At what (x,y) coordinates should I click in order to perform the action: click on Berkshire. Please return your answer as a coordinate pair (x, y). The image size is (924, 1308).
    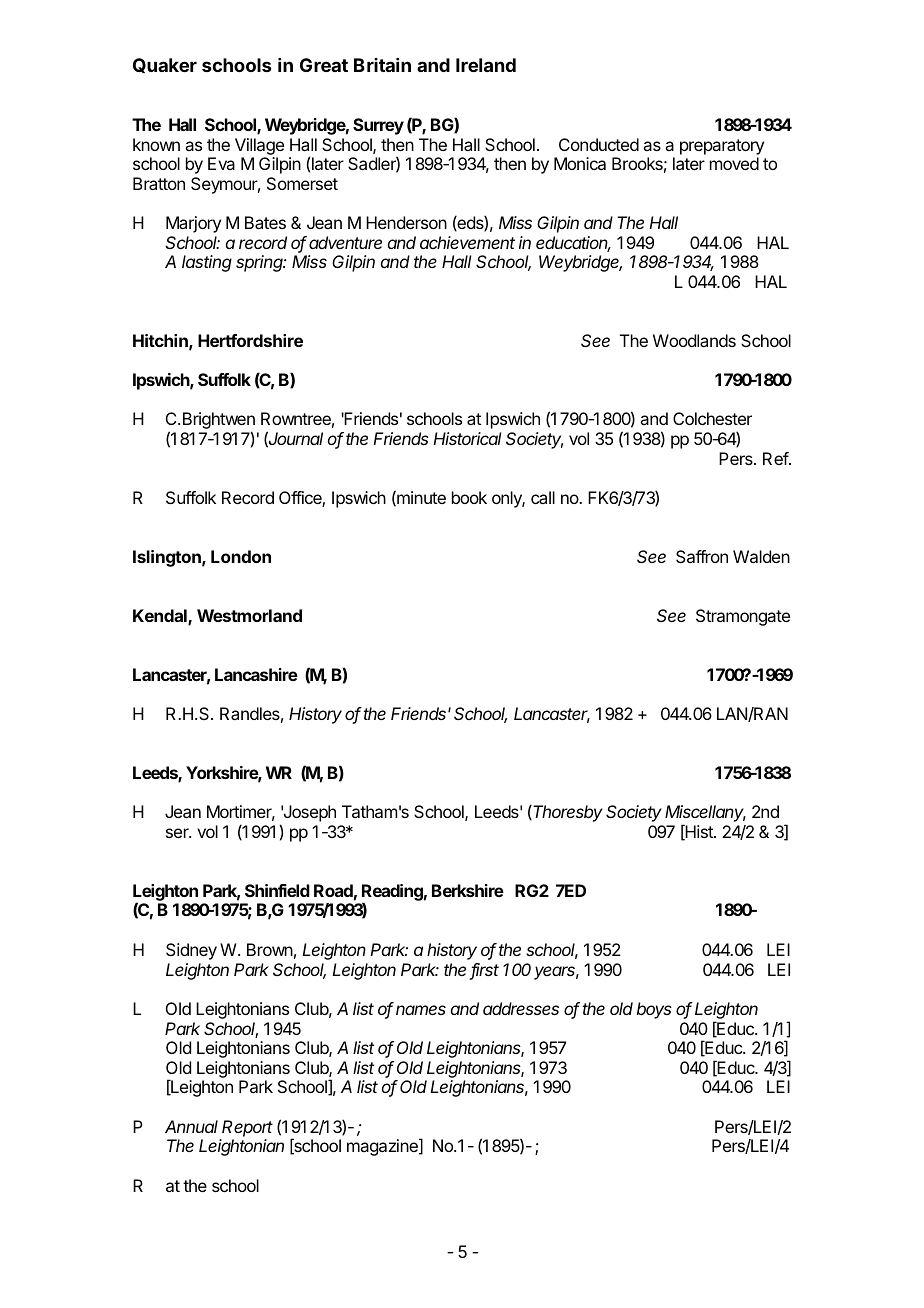
    Looking at the image, I should click on (468, 890).
